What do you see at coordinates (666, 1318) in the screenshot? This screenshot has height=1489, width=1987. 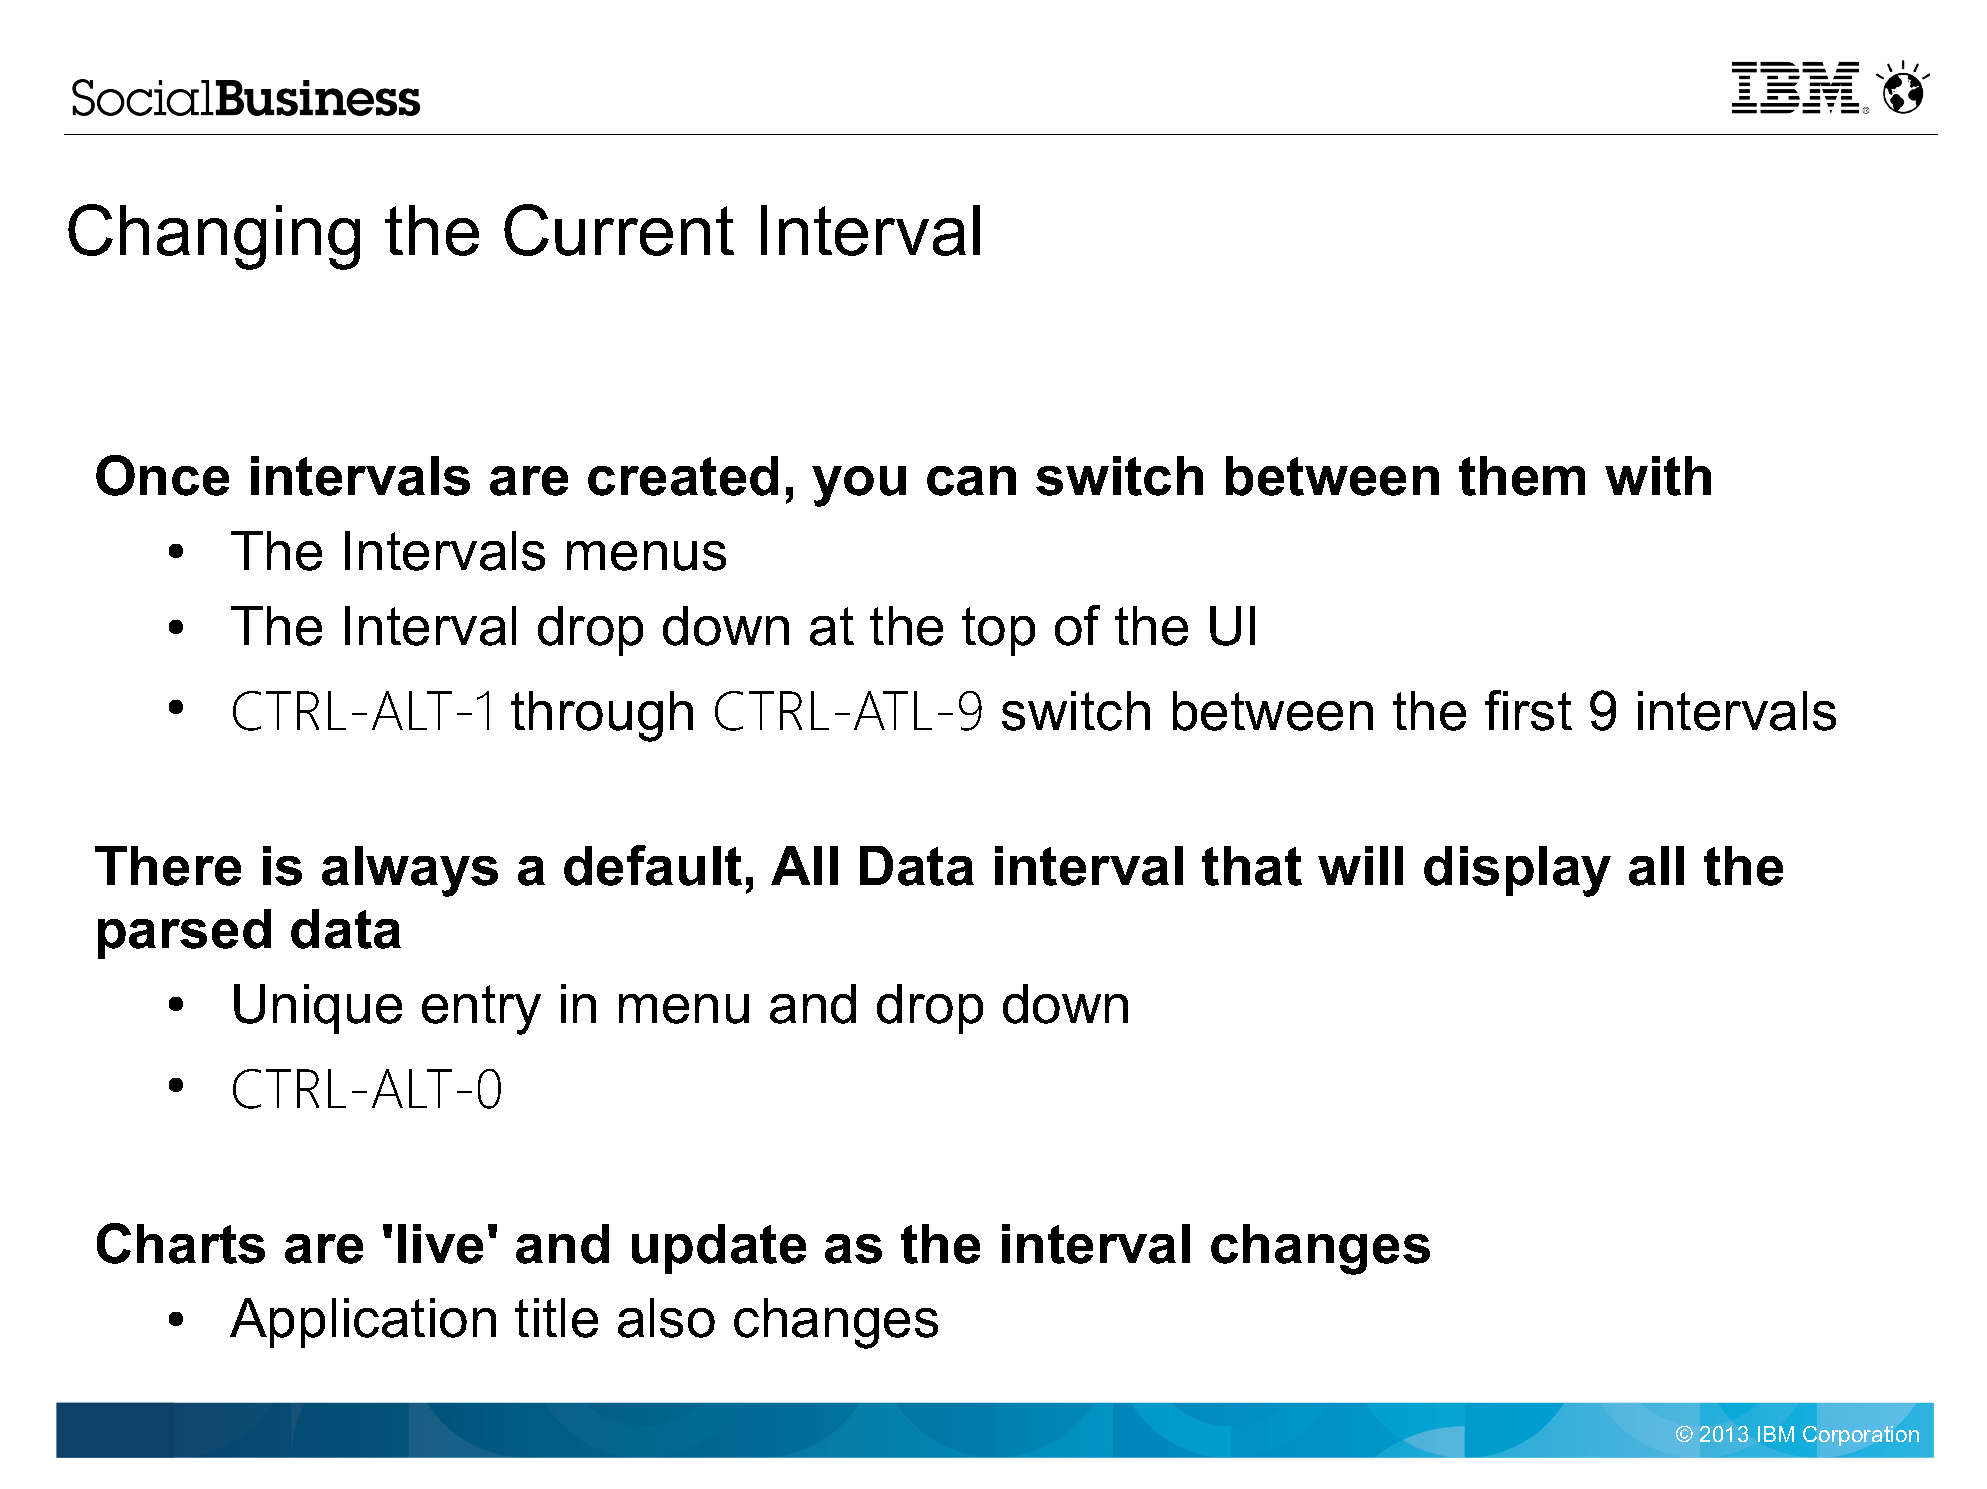 I see `also` at bounding box center [666, 1318].
